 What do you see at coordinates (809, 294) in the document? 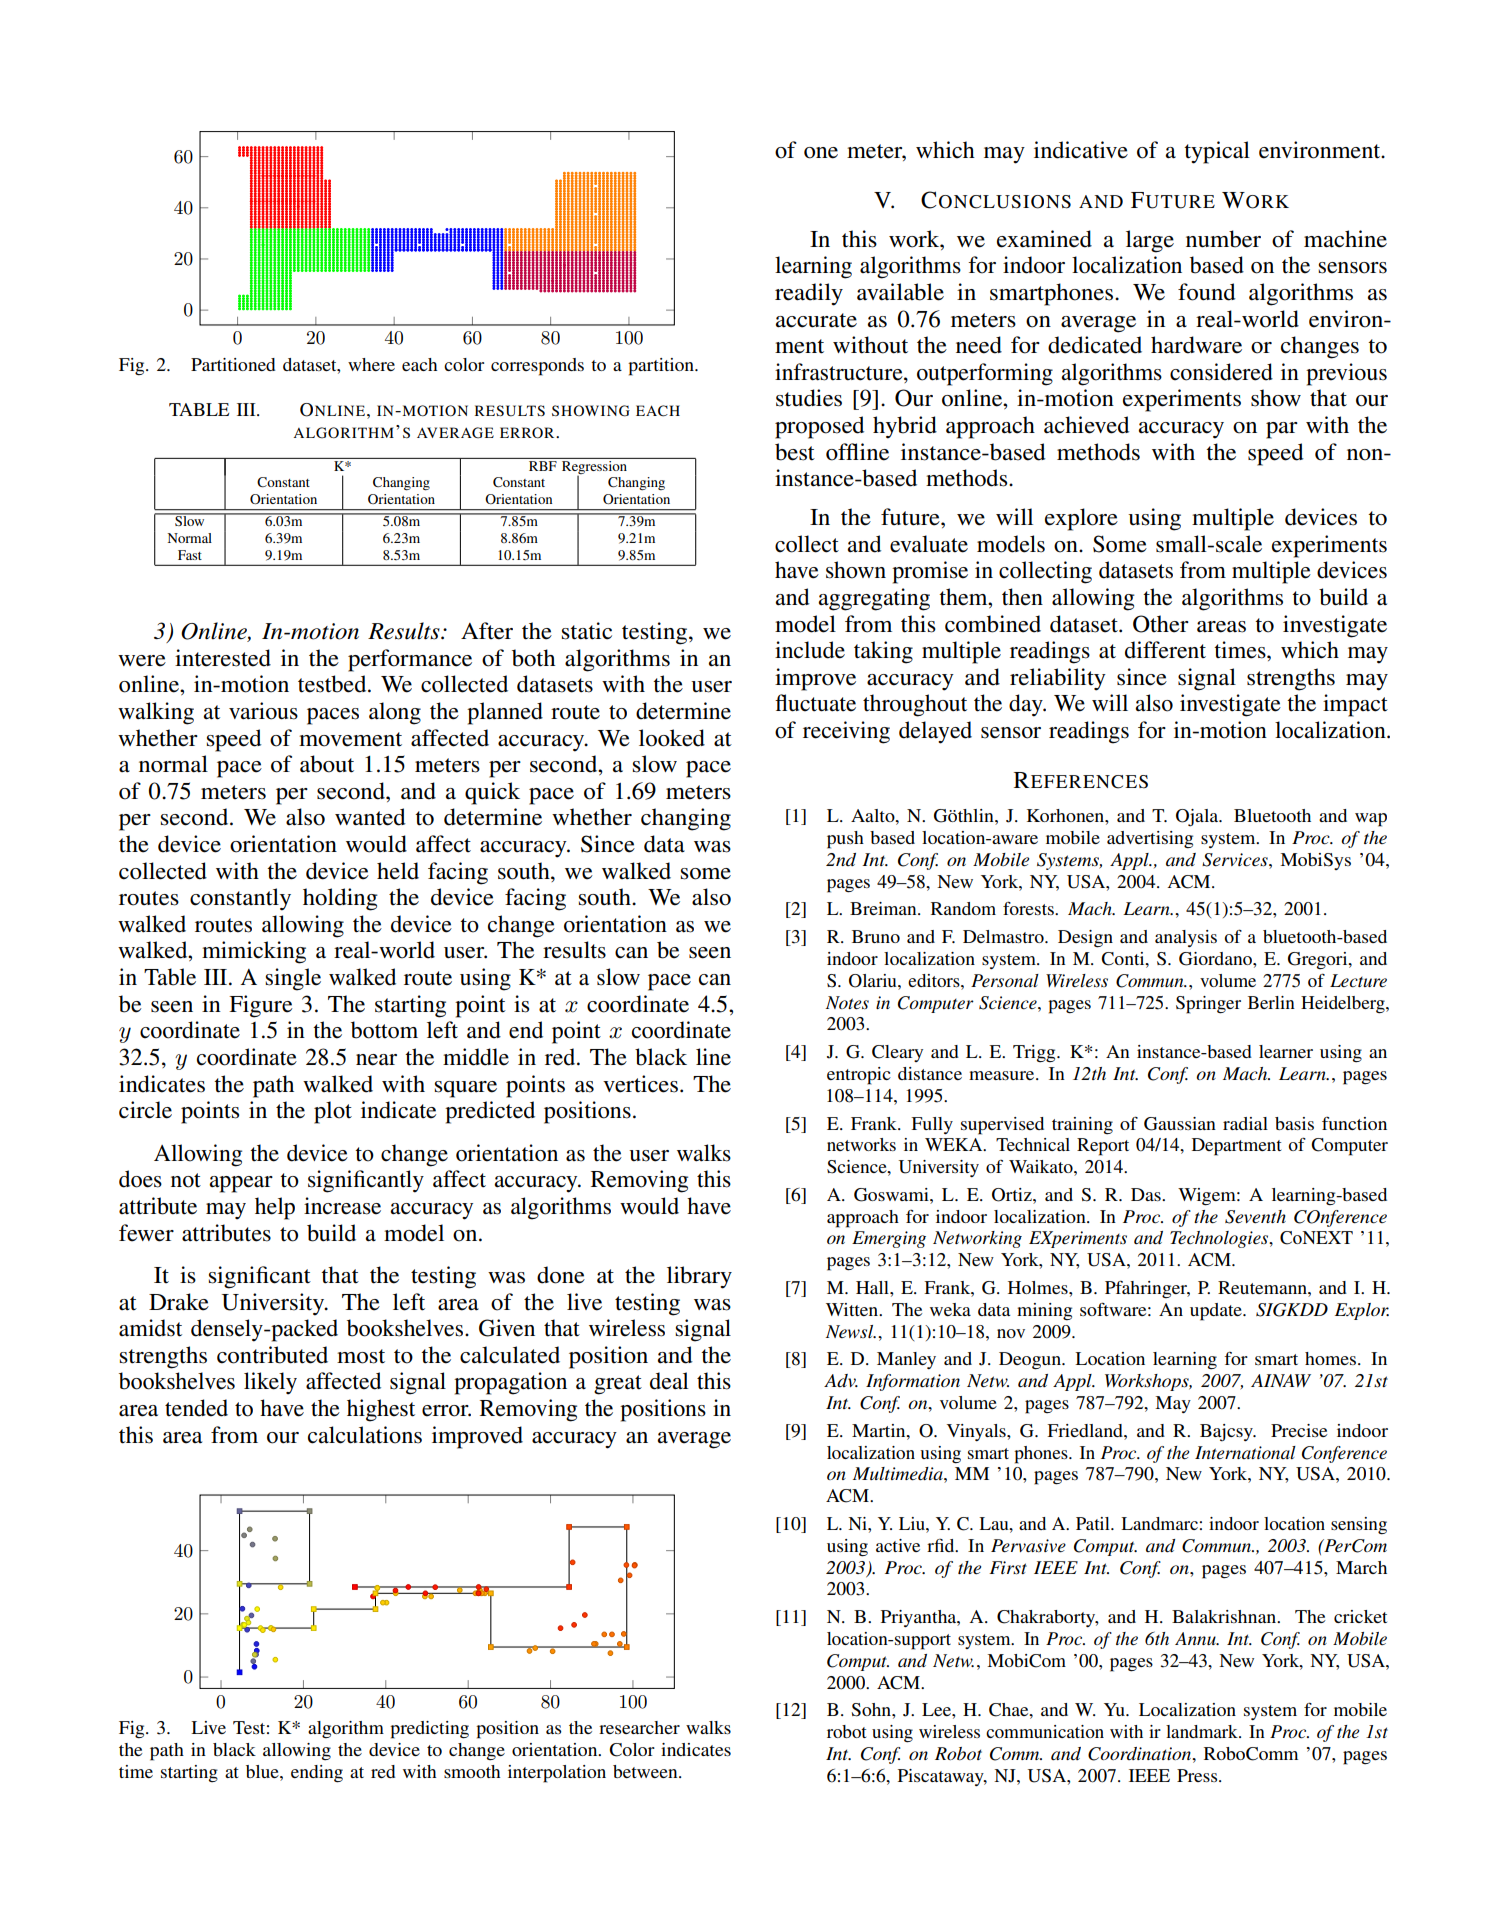
I see `readily` at bounding box center [809, 294].
